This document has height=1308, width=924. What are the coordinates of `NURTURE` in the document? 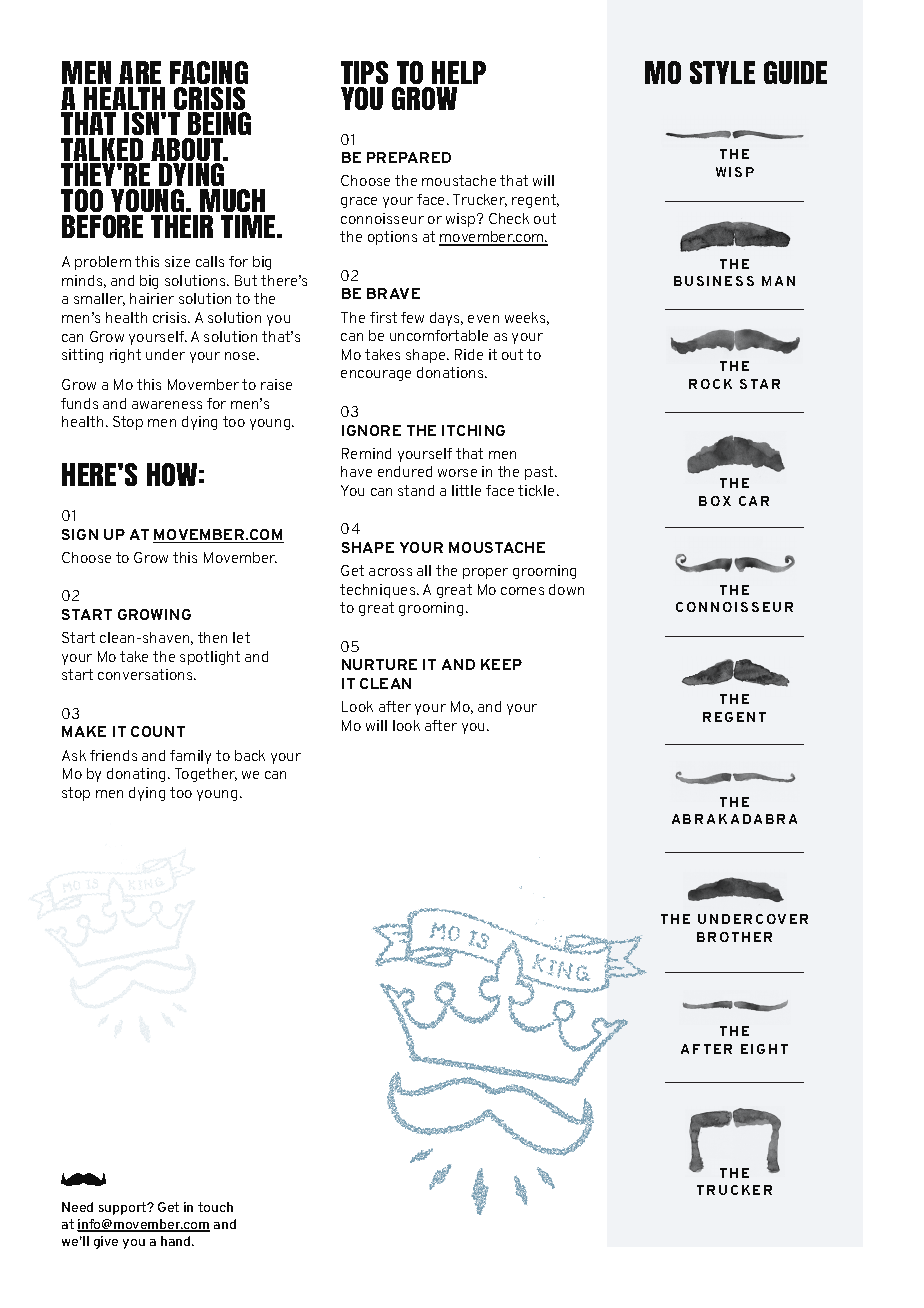 It's located at (379, 664).
